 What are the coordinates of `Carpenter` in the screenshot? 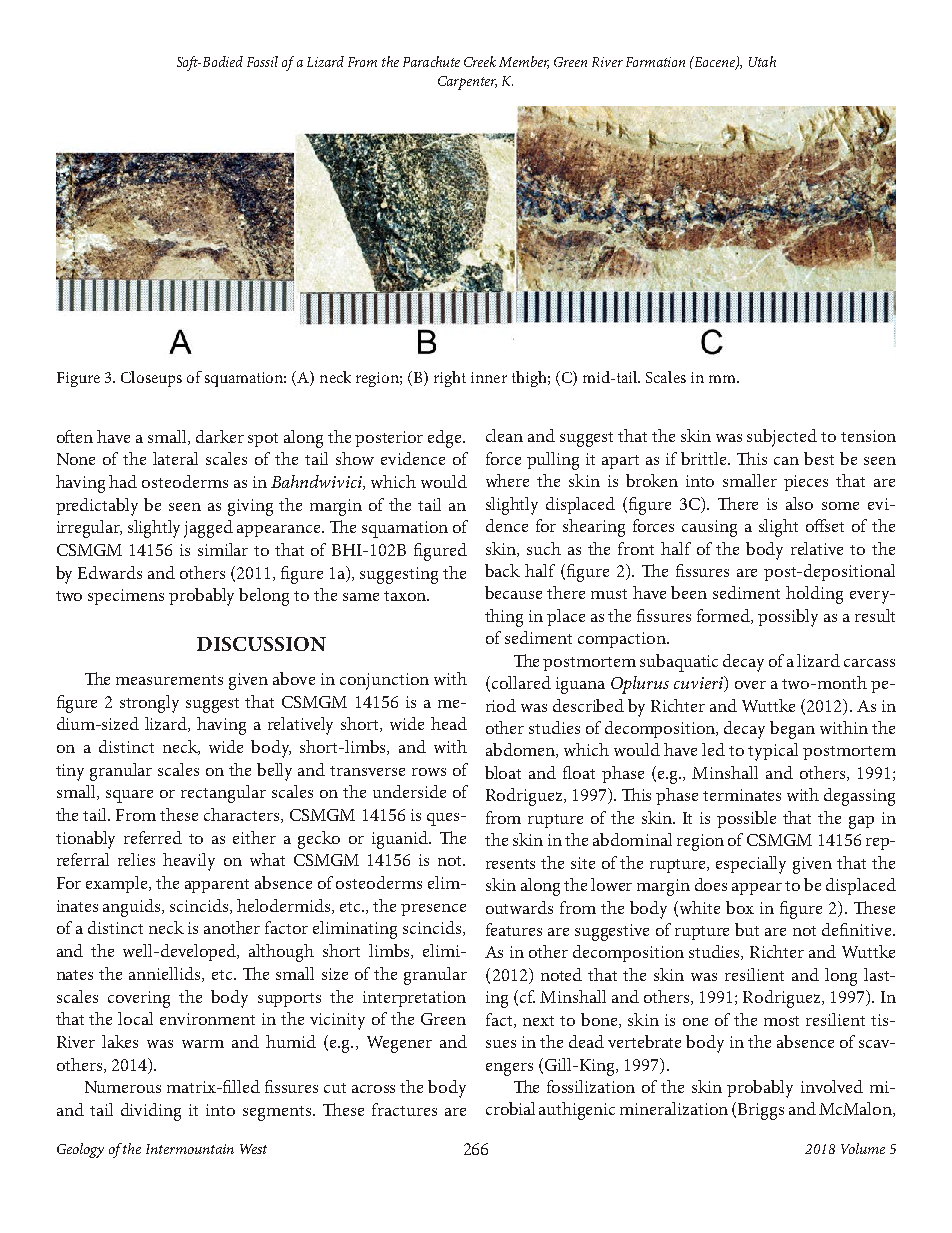 It's located at (467, 83).
